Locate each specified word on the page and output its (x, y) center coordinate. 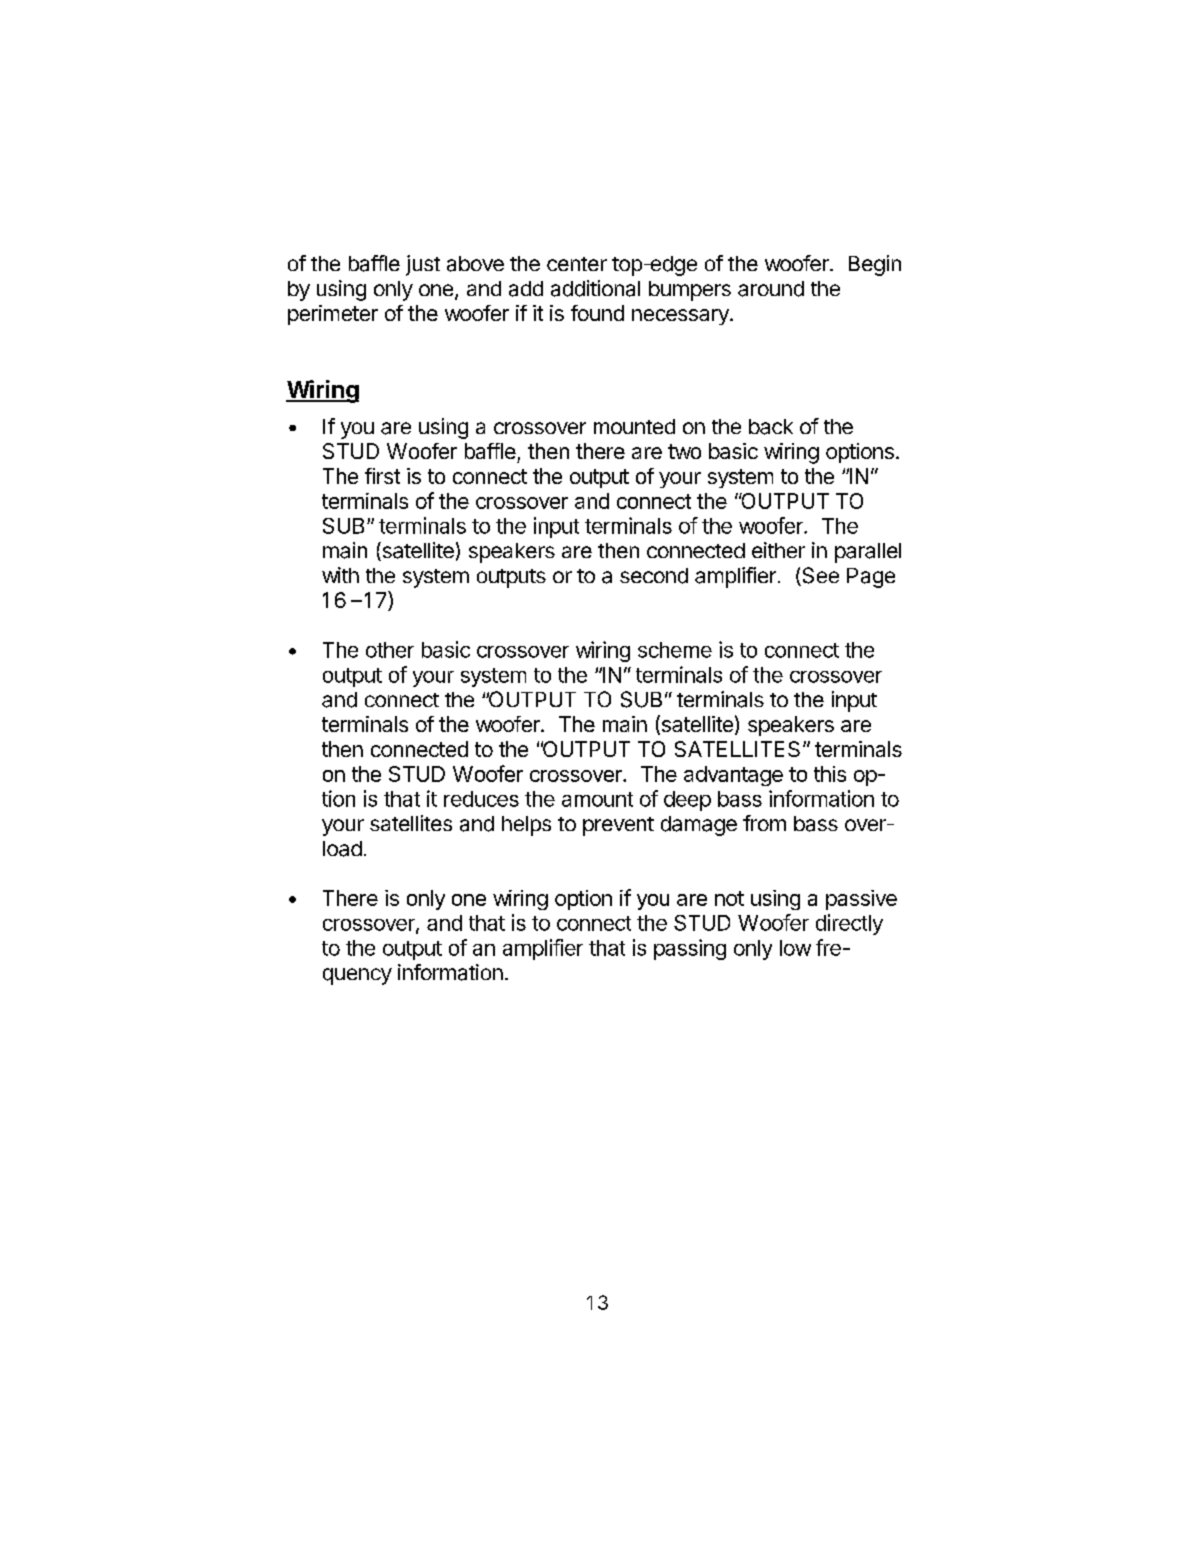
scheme (675, 650)
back (771, 427)
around (771, 289)
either (778, 550)
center (577, 264)
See (819, 576)
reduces (481, 799)
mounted (634, 426)
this (830, 774)
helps (526, 826)
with (340, 575)
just (423, 265)
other (390, 650)
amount (597, 799)
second (654, 576)
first (382, 476)
